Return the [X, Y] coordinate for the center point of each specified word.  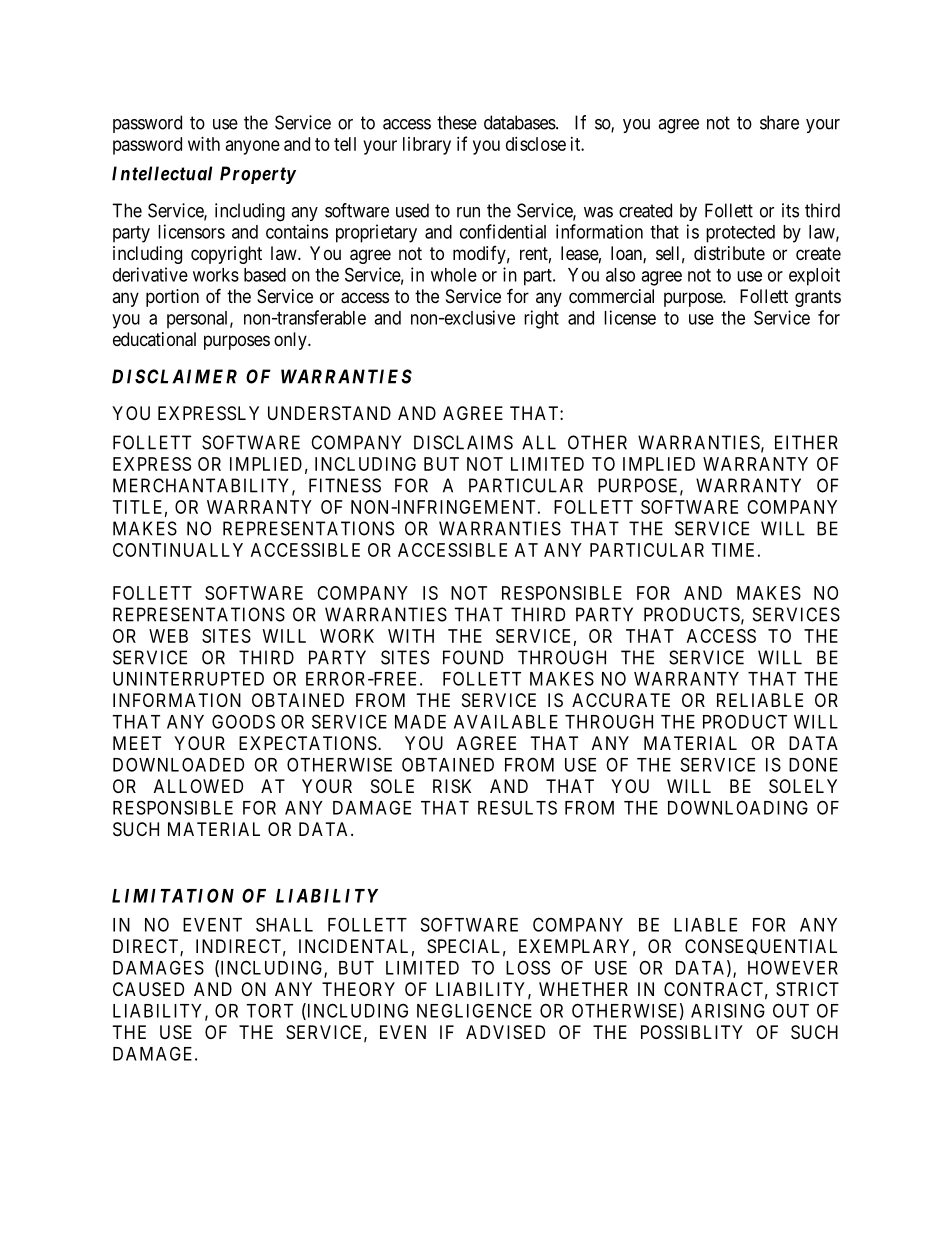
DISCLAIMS [463, 442]
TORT [269, 1010]
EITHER [806, 442]
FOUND [473, 657]
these [457, 122]
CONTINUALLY [178, 550]
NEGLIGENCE [474, 1010]
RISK [452, 786]
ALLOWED [198, 786]
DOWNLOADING [738, 807]
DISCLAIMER [174, 376]
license [630, 317]
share [779, 122]
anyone [253, 147]
